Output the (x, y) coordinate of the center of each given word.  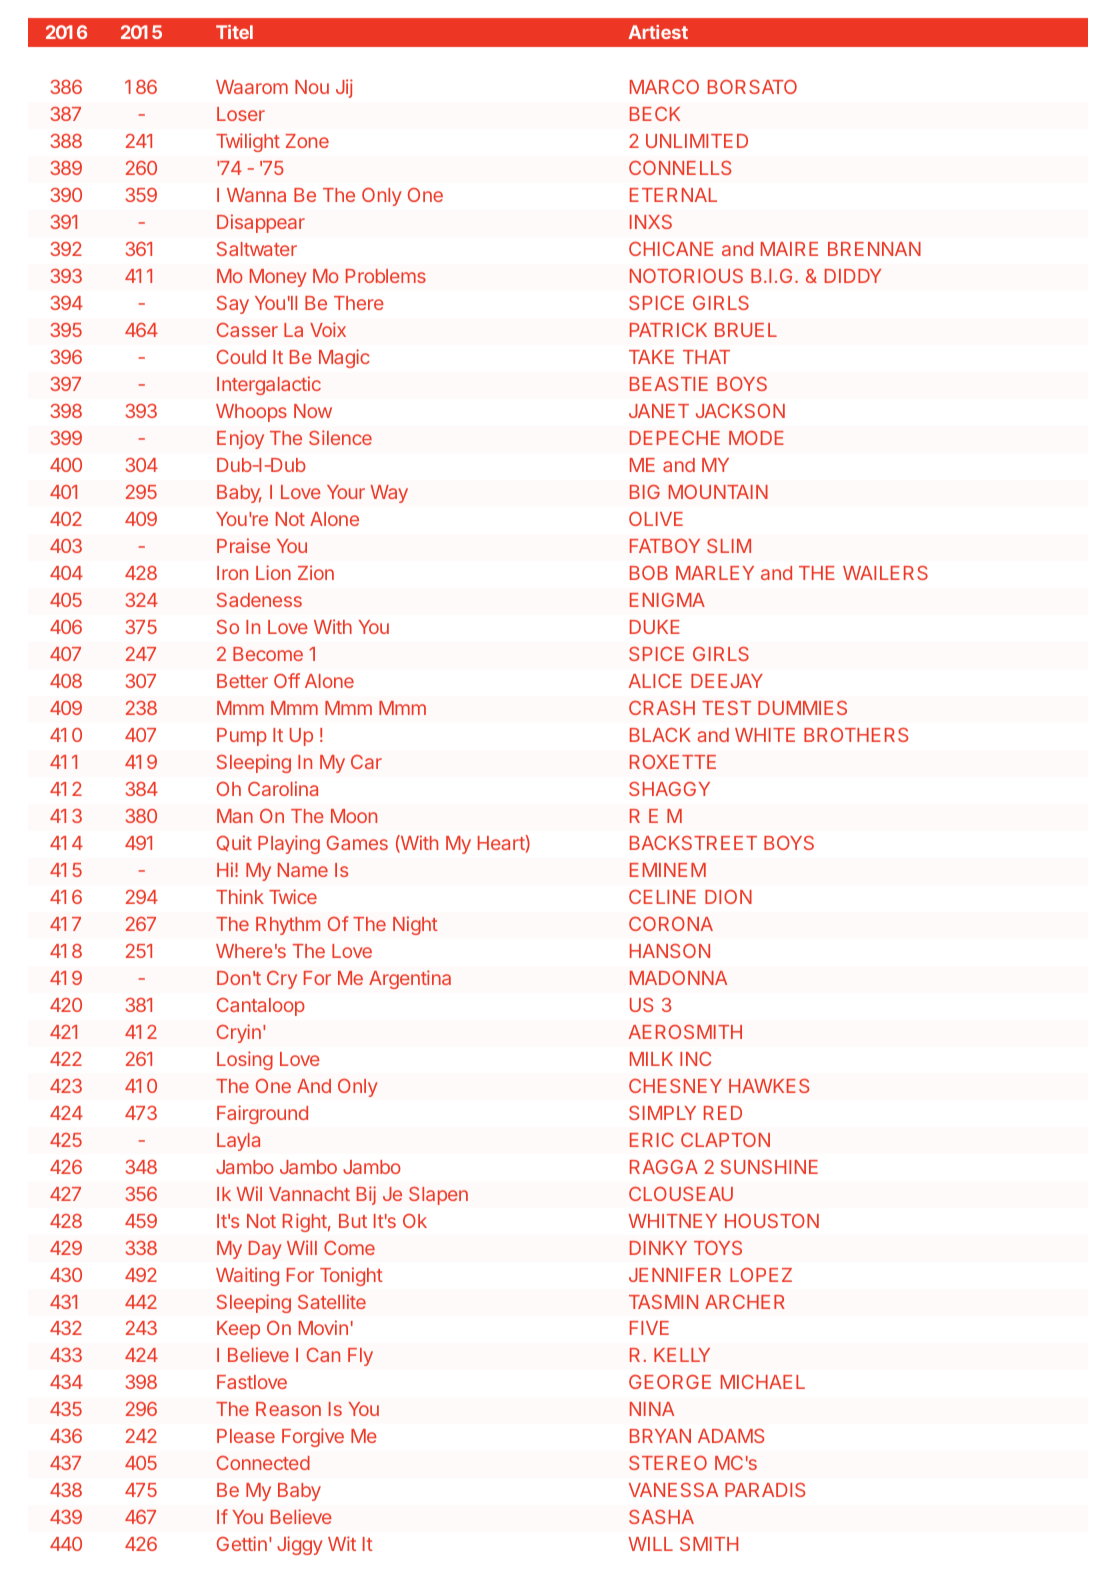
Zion (316, 572)
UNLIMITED (697, 141)
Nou (312, 87)
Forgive (313, 1437)
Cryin (239, 1033)
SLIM (729, 546)
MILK (651, 1059)
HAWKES (769, 1086)
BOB (649, 572)
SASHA (661, 1517)
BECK (655, 113)
